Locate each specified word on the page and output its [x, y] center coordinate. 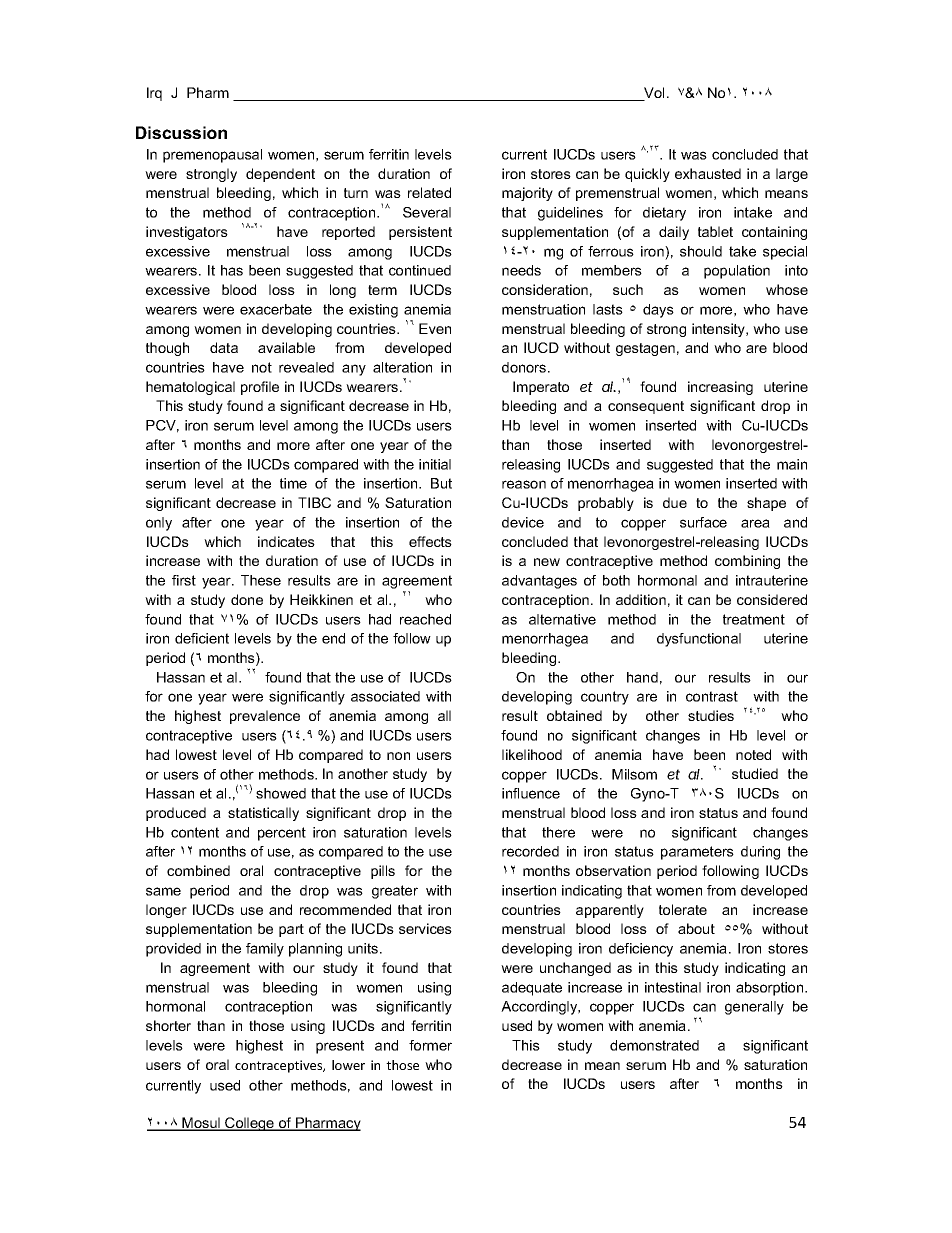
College [249, 1124]
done [247, 599]
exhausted [708, 173]
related [429, 192]
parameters [697, 853]
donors [525, 367]
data [224, 347]
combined [198, 870]
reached [425, 619]
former [430, 1045]
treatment [754, 619]
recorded [530, 851]
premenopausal [212, 156]
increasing [720, 388]
